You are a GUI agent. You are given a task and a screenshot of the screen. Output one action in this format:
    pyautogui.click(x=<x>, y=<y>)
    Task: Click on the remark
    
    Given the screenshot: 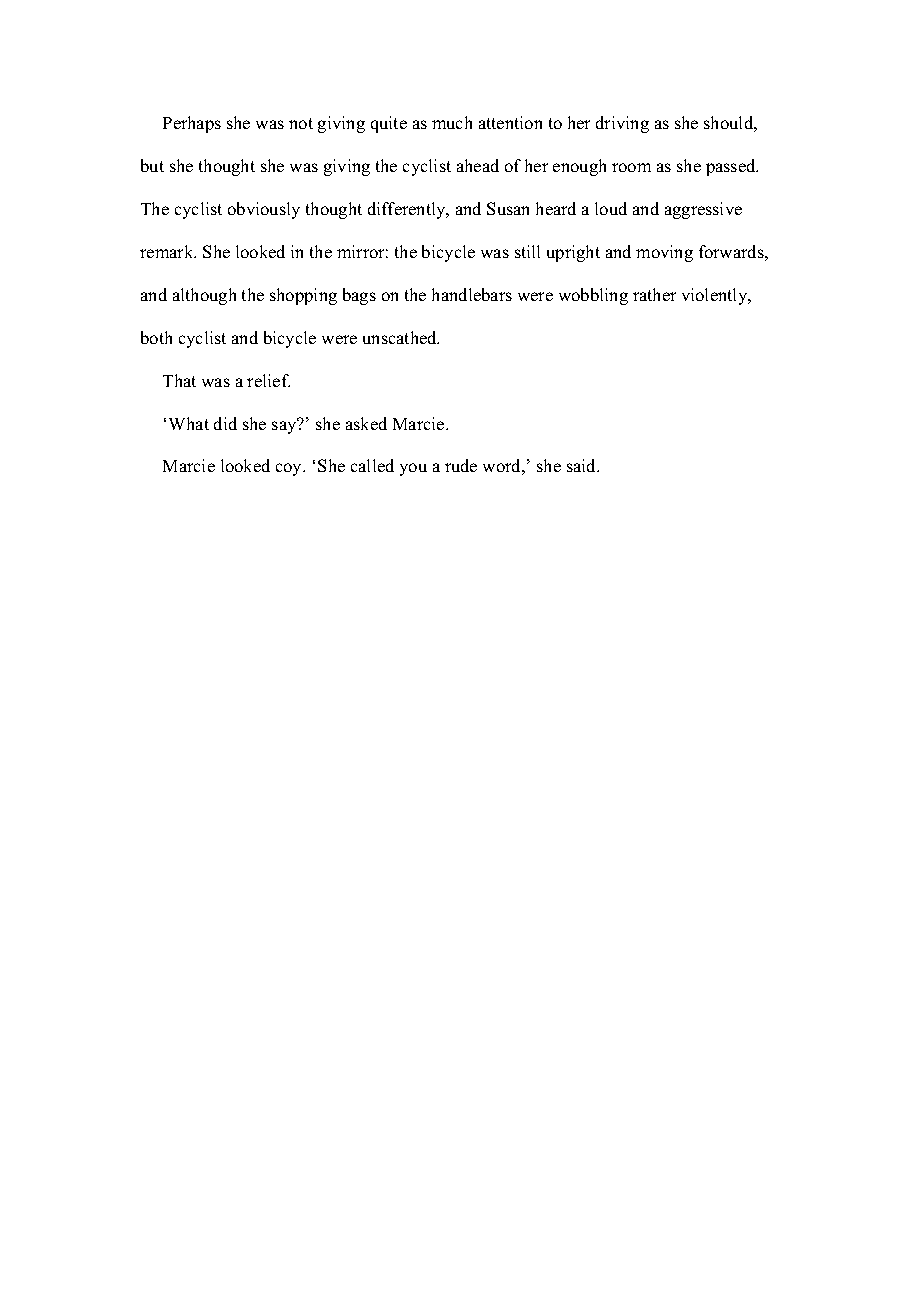 What is the action you would take?
    pyautogui.click(x=168, y=251)
